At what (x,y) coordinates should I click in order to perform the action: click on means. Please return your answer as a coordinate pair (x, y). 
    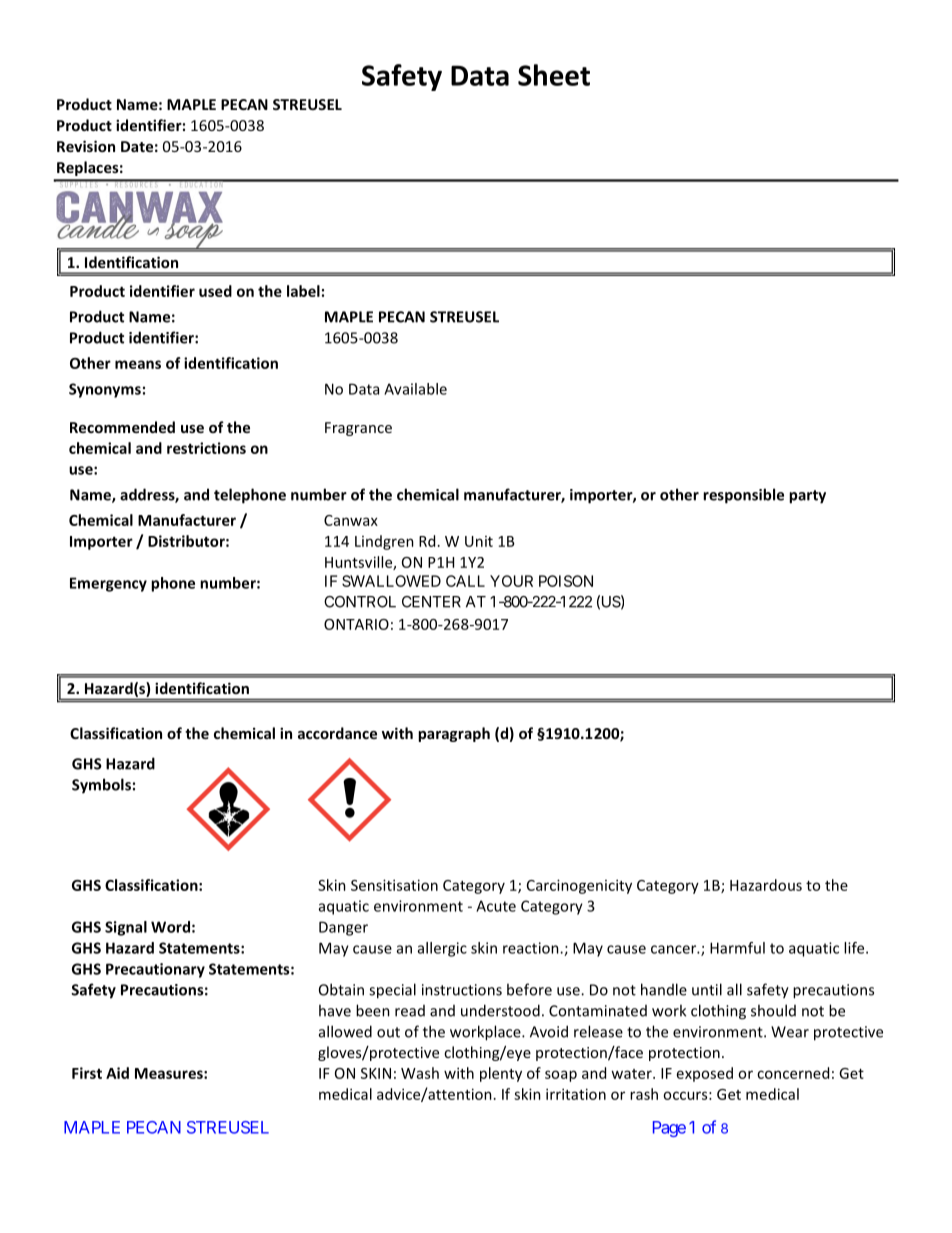
    Looking at the image, I should click on (138, 364).
